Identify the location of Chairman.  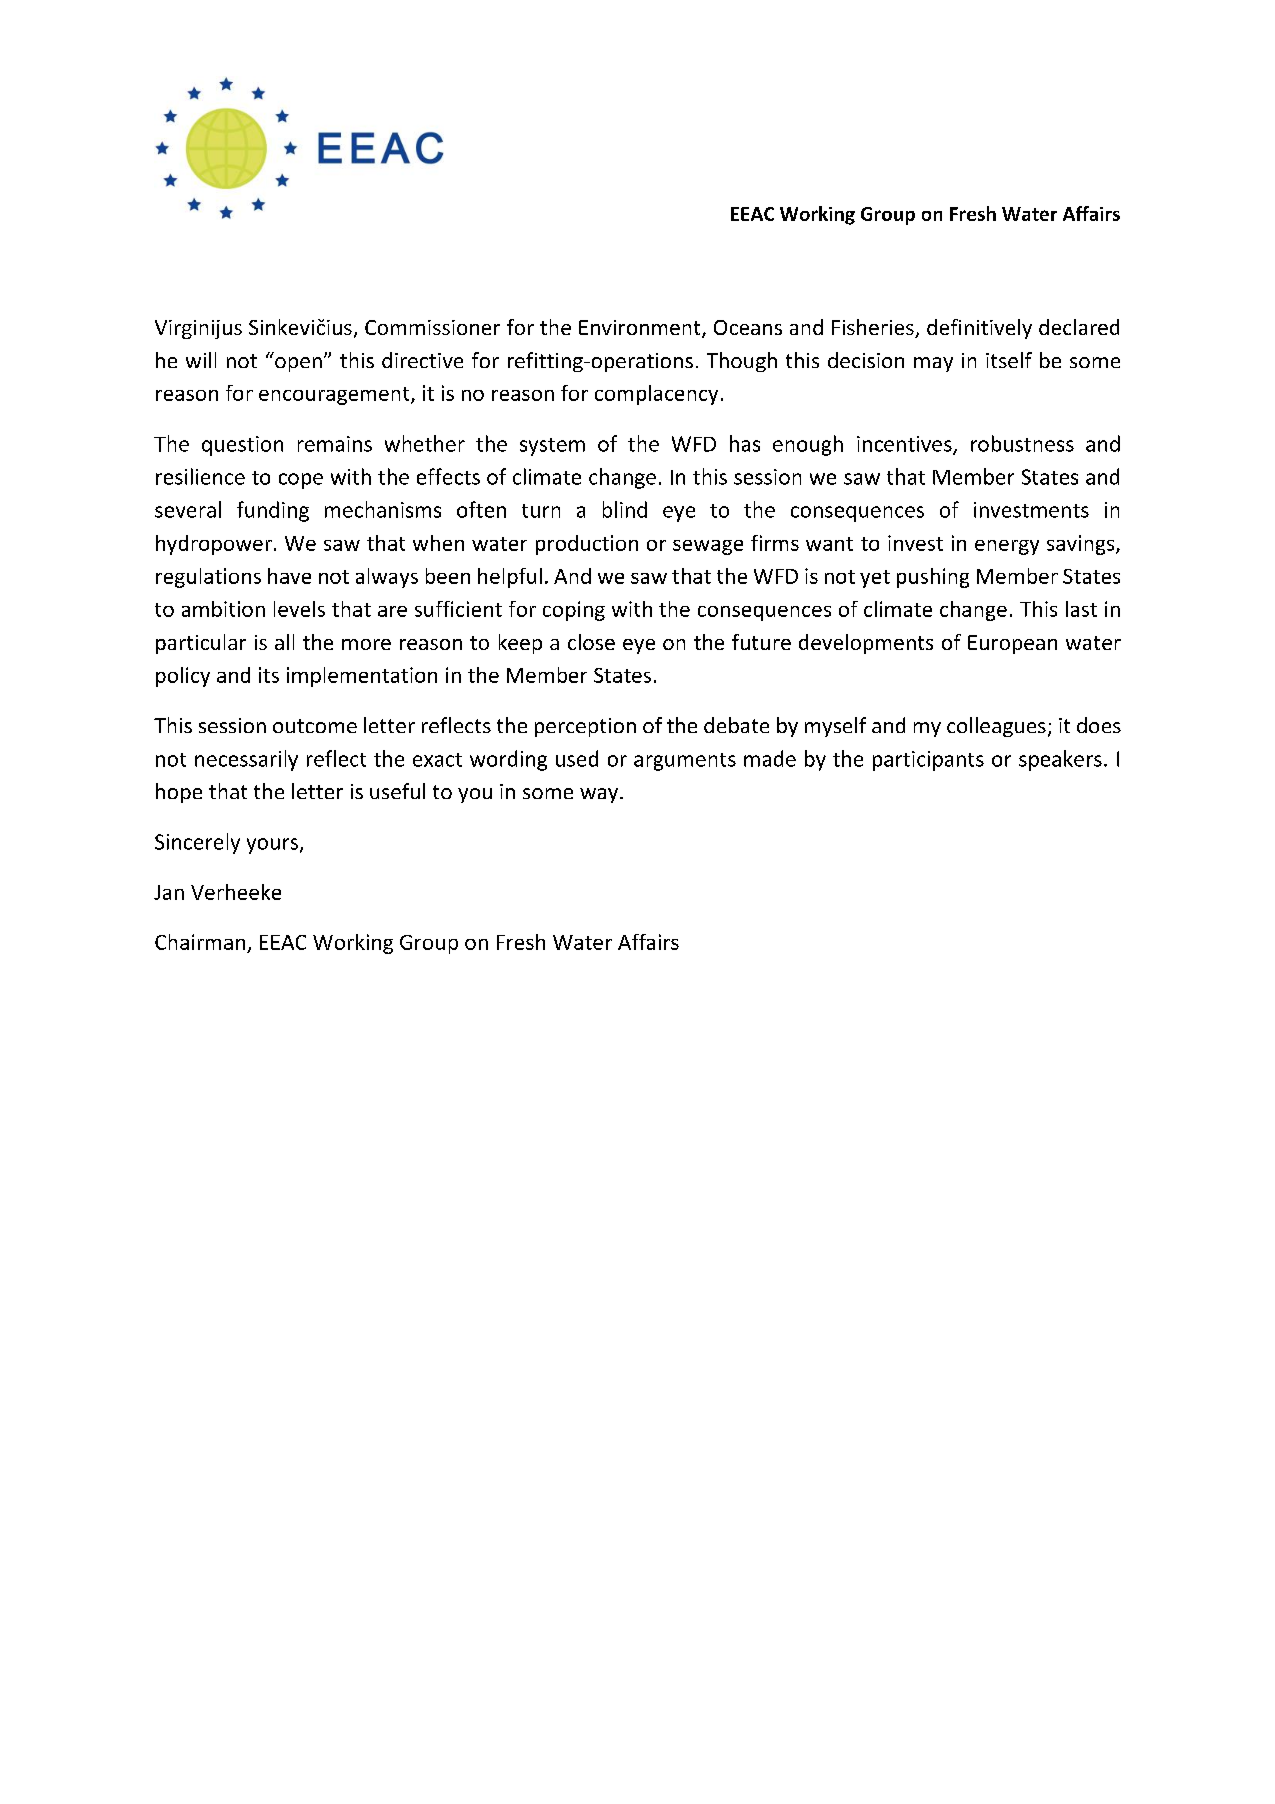
(200, 942).
